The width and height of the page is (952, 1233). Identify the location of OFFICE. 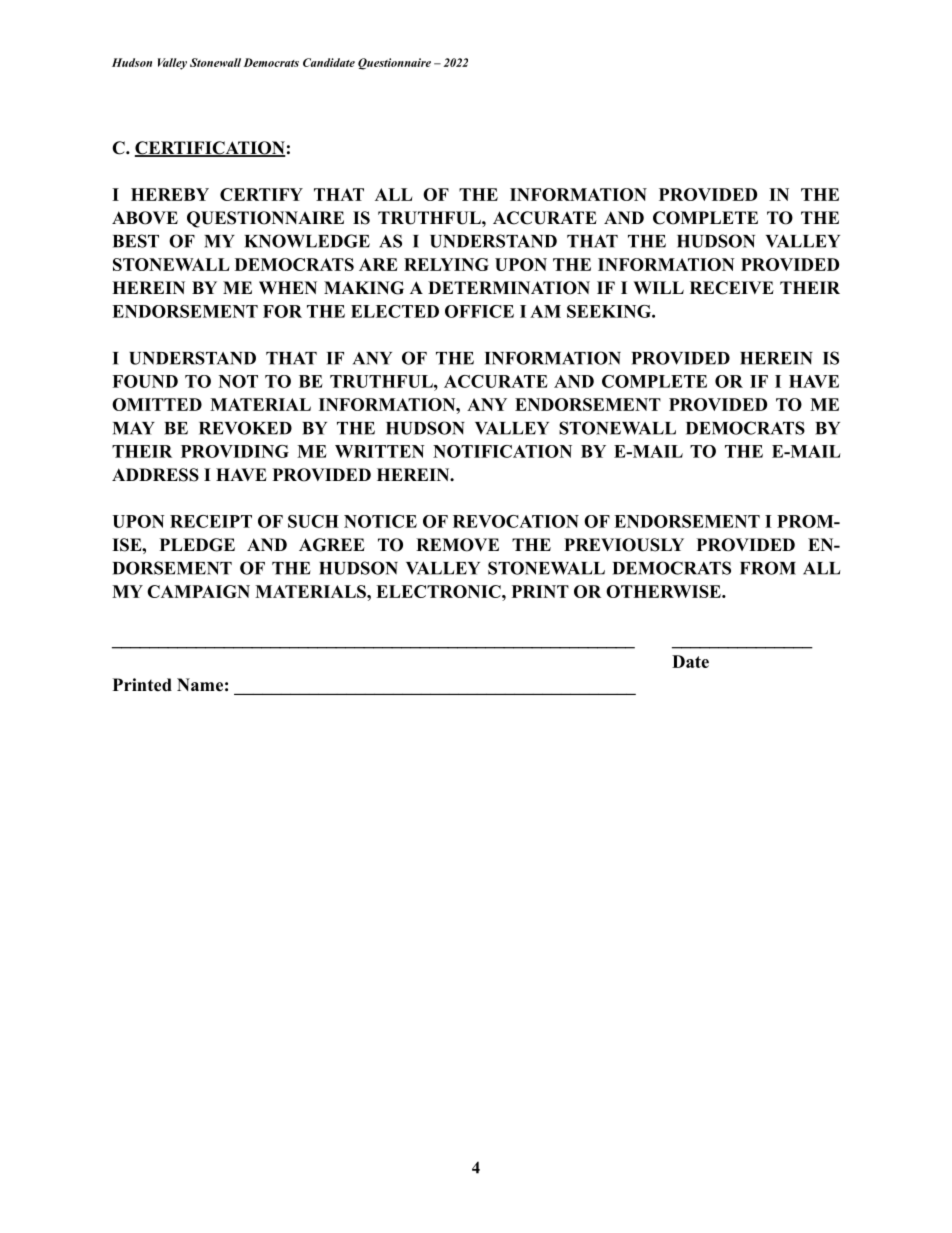
(479, 311).
